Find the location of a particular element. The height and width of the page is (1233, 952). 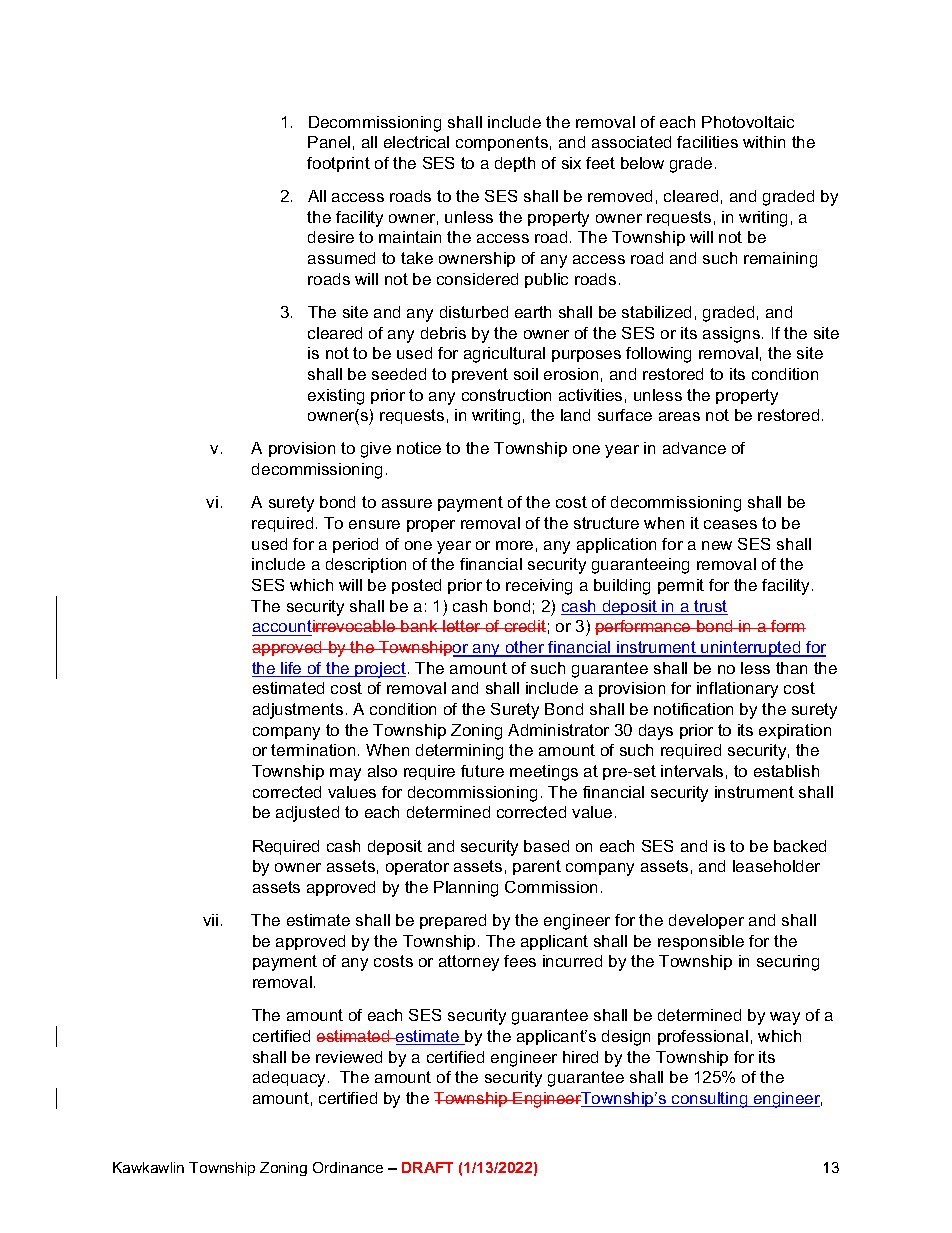

adequacy is located at coordinates (291, 1079).
